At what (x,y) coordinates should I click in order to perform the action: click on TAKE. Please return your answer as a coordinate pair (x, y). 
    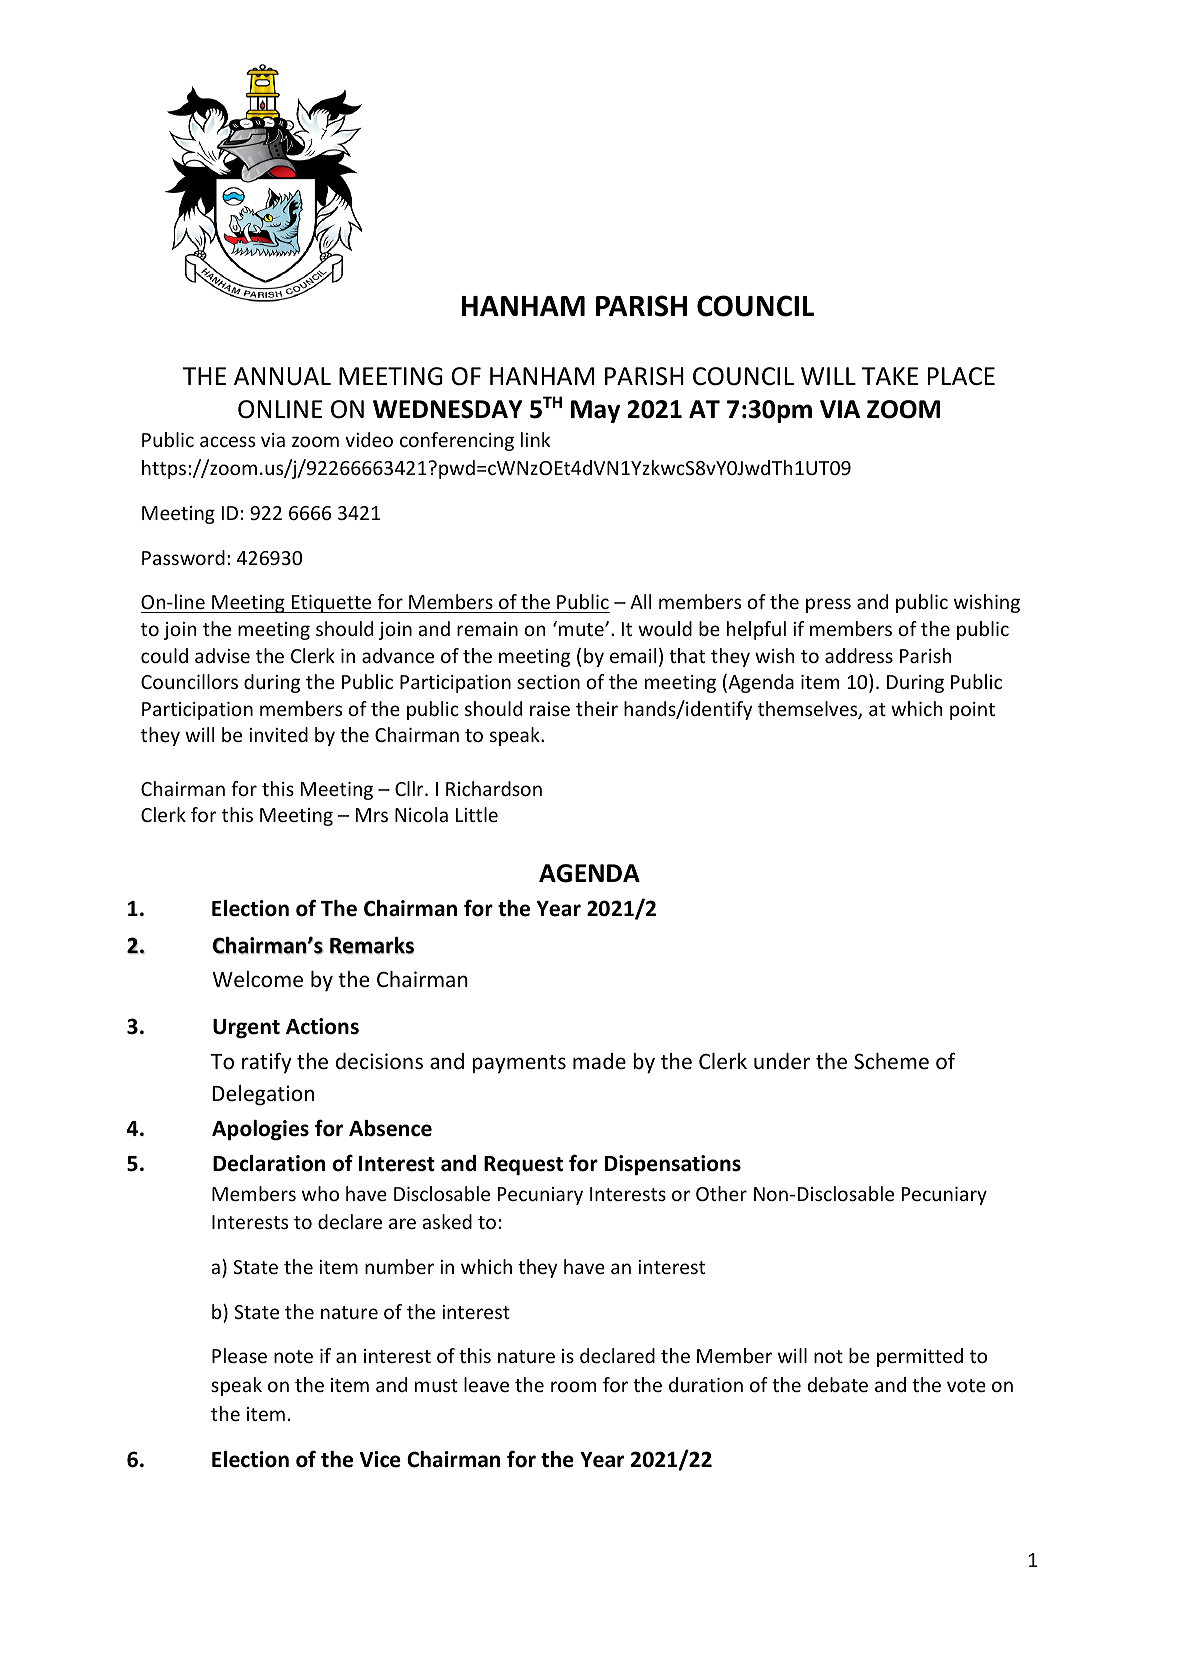
    Looking at the image, I should click on (890, 376).
